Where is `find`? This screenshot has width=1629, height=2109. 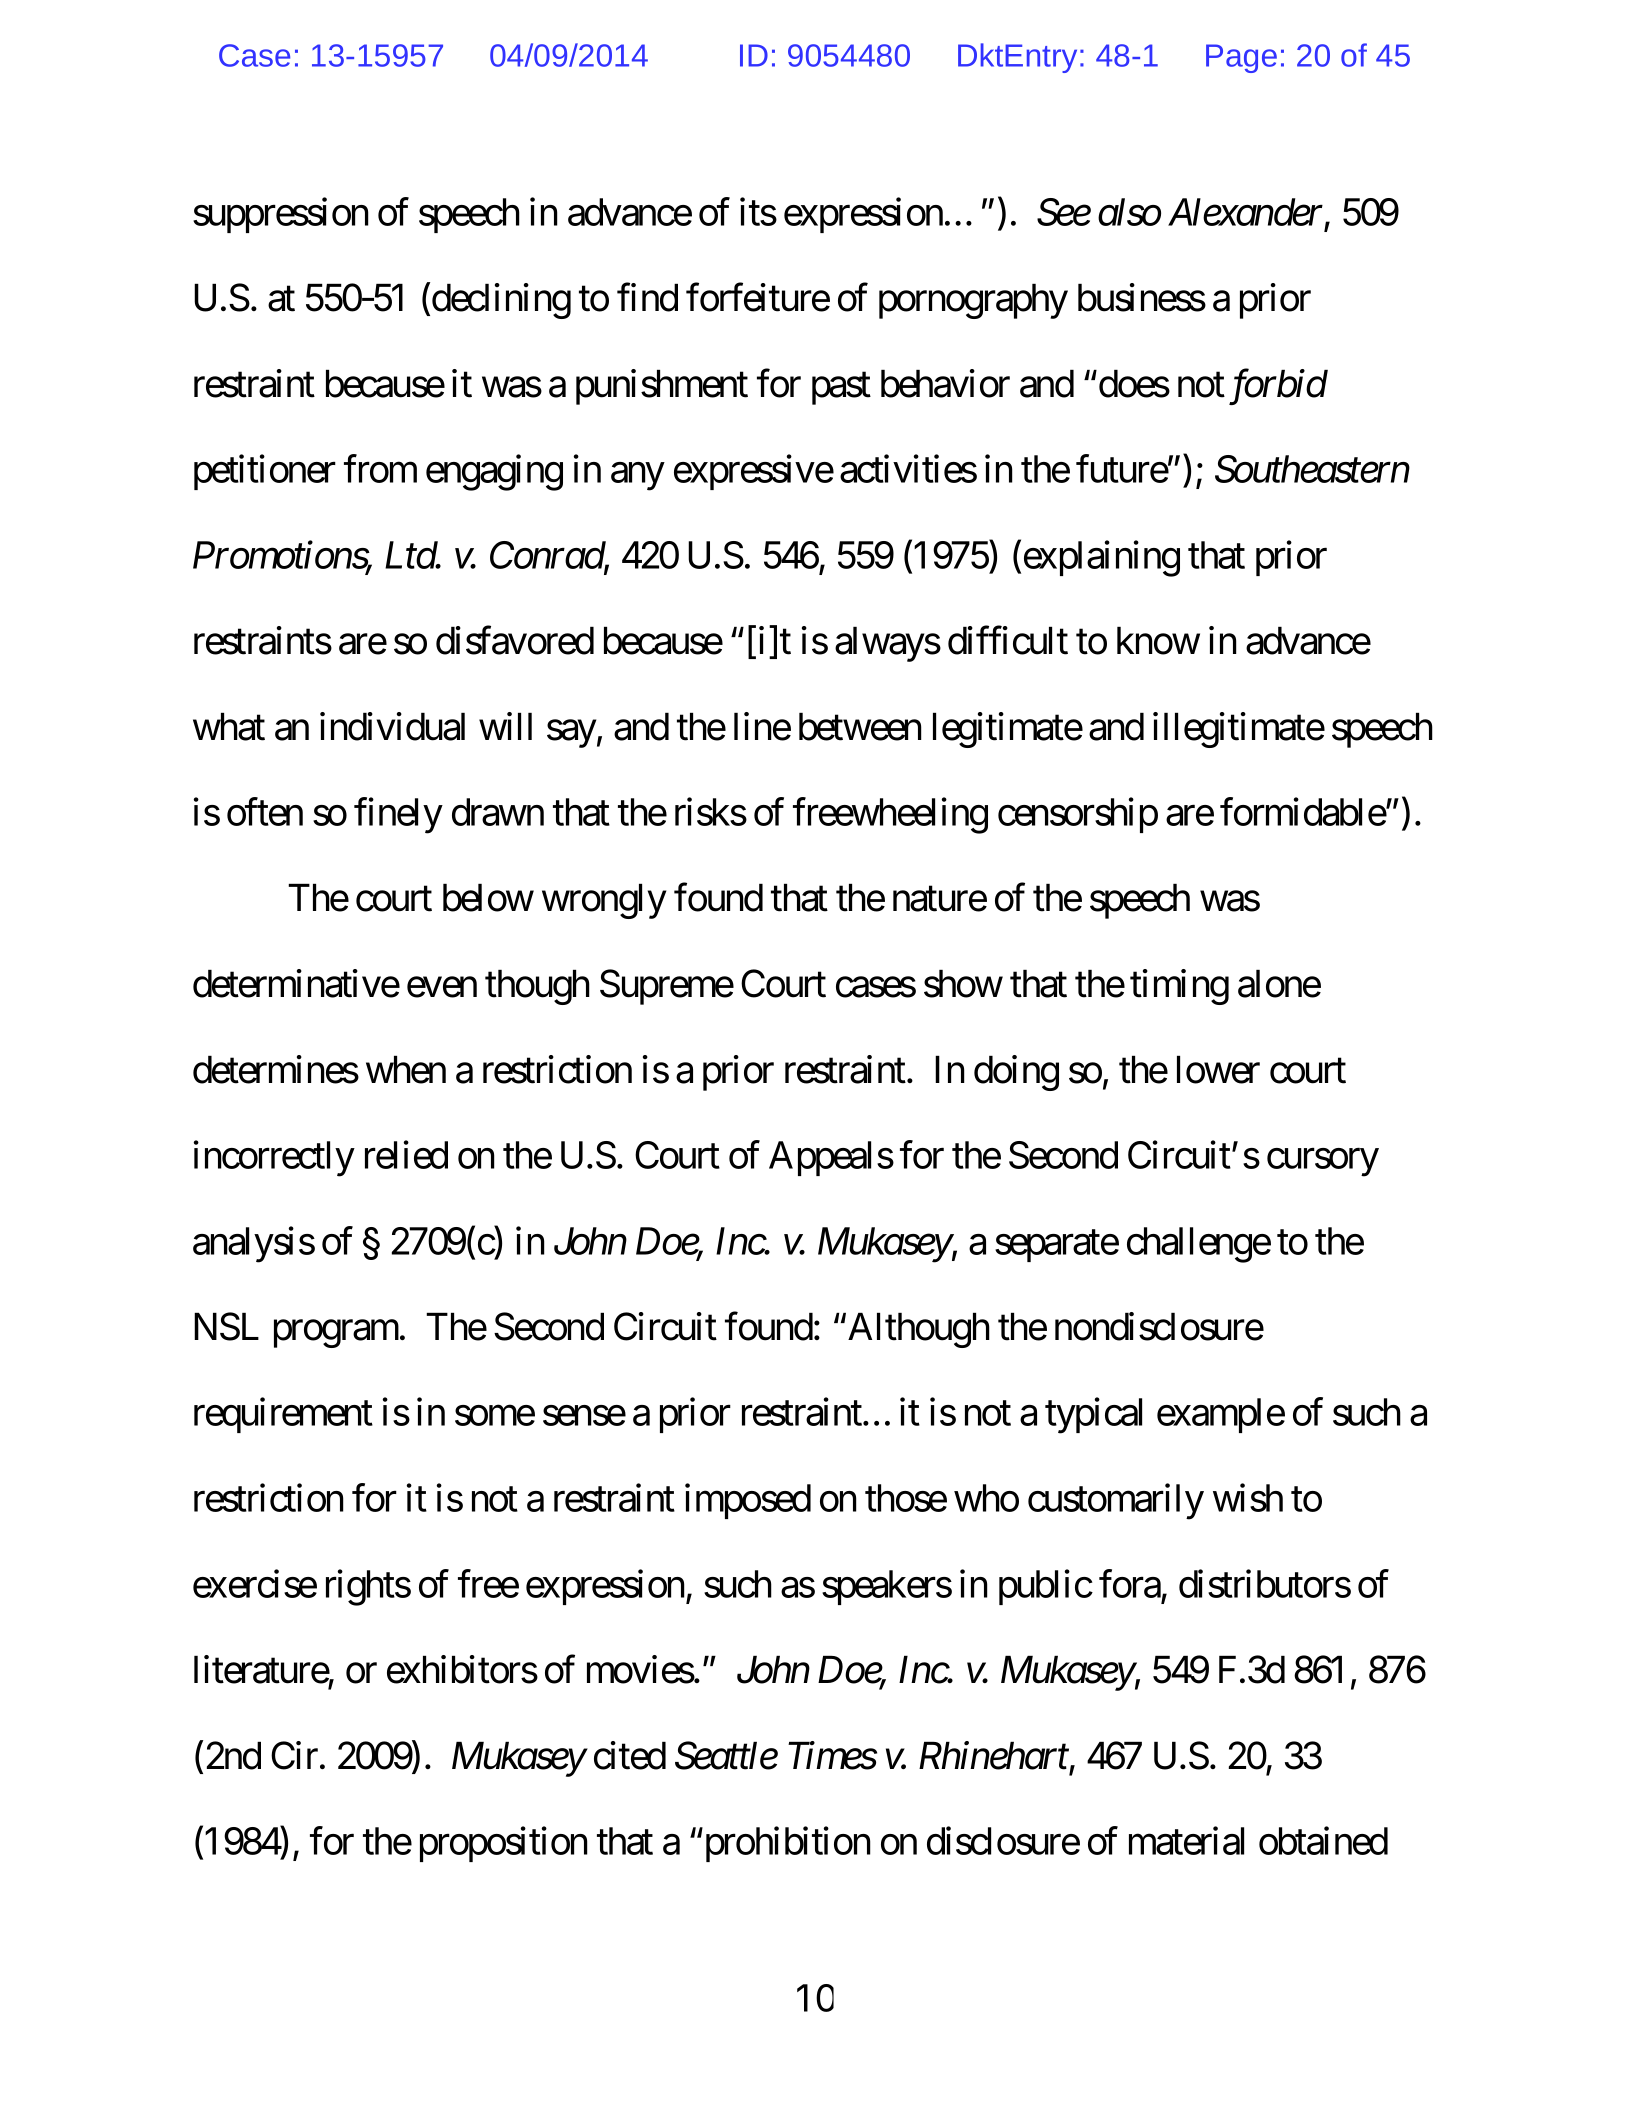 find is located at coordinates (647, 297).
